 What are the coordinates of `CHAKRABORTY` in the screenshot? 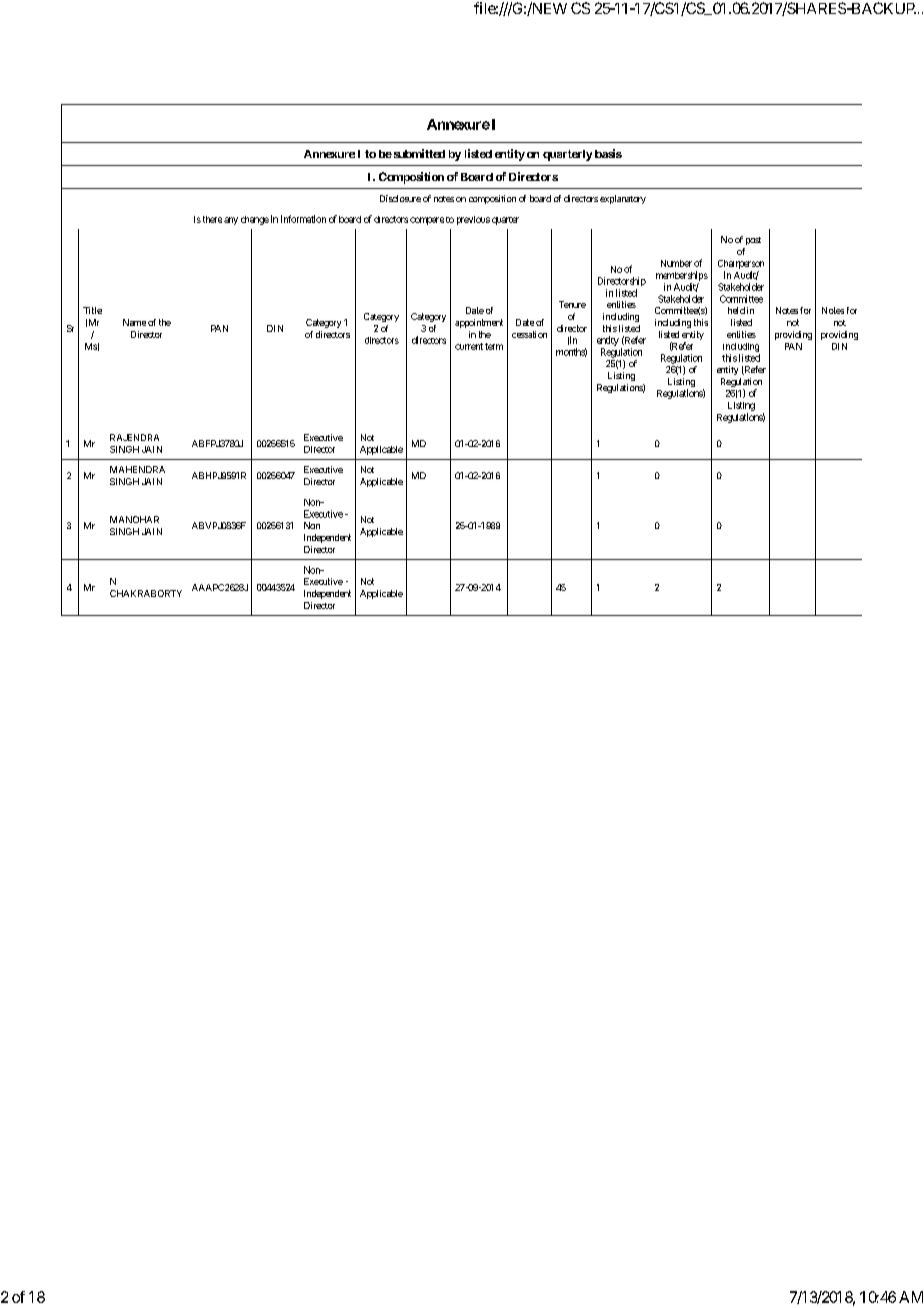 It's located at (146, 593).
